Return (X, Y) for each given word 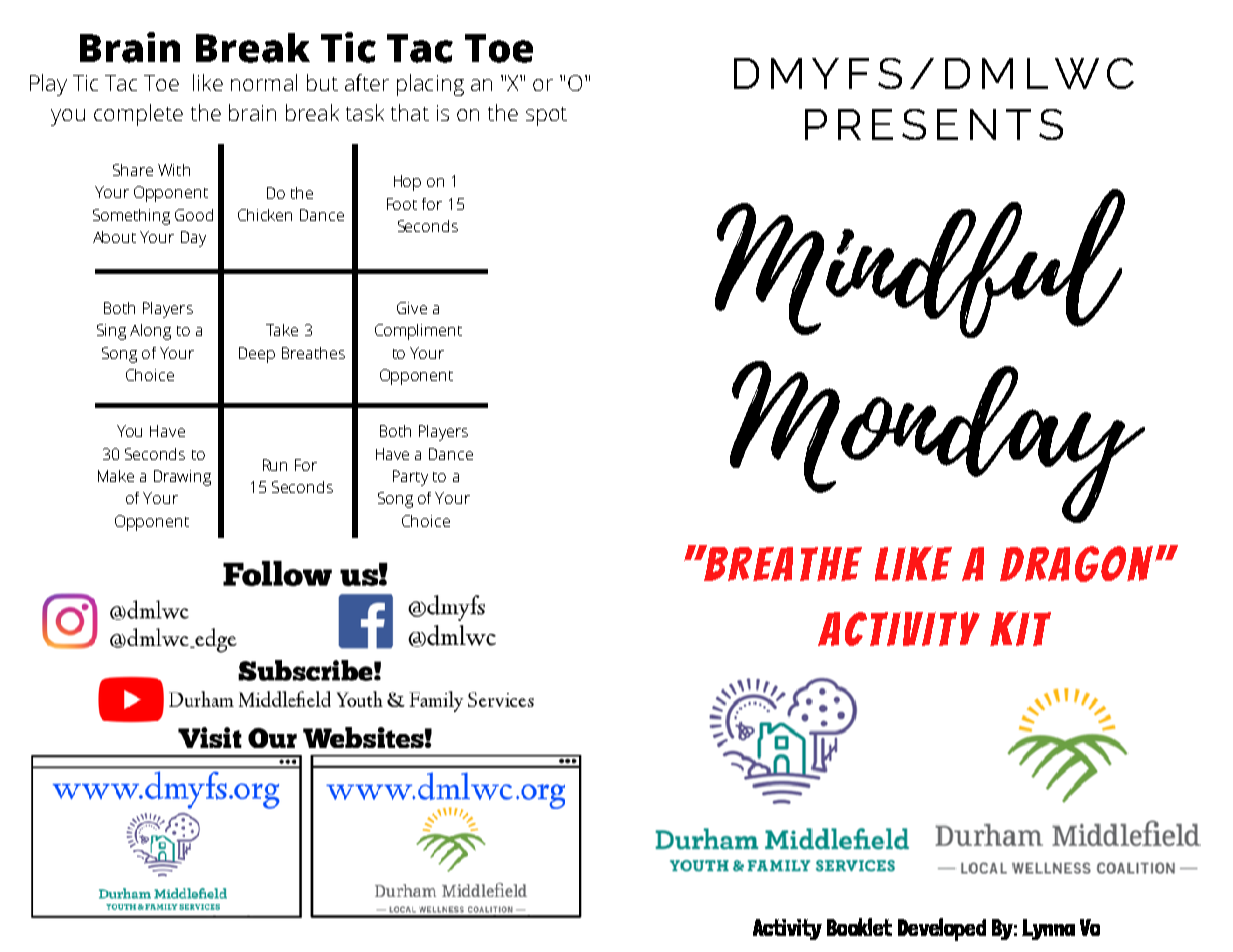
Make (116, 476)
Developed (942, 929)
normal (264, 82)
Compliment (418, 332)
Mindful (920, 263)
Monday (937, 442)
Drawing (182, 478)
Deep (257, 355)
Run (275, 465)
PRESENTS (934, 124)
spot (546, 116)
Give (412, 308)
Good (194, 215)
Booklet (859, 927)
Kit (1020, 628)
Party (410, 478)
